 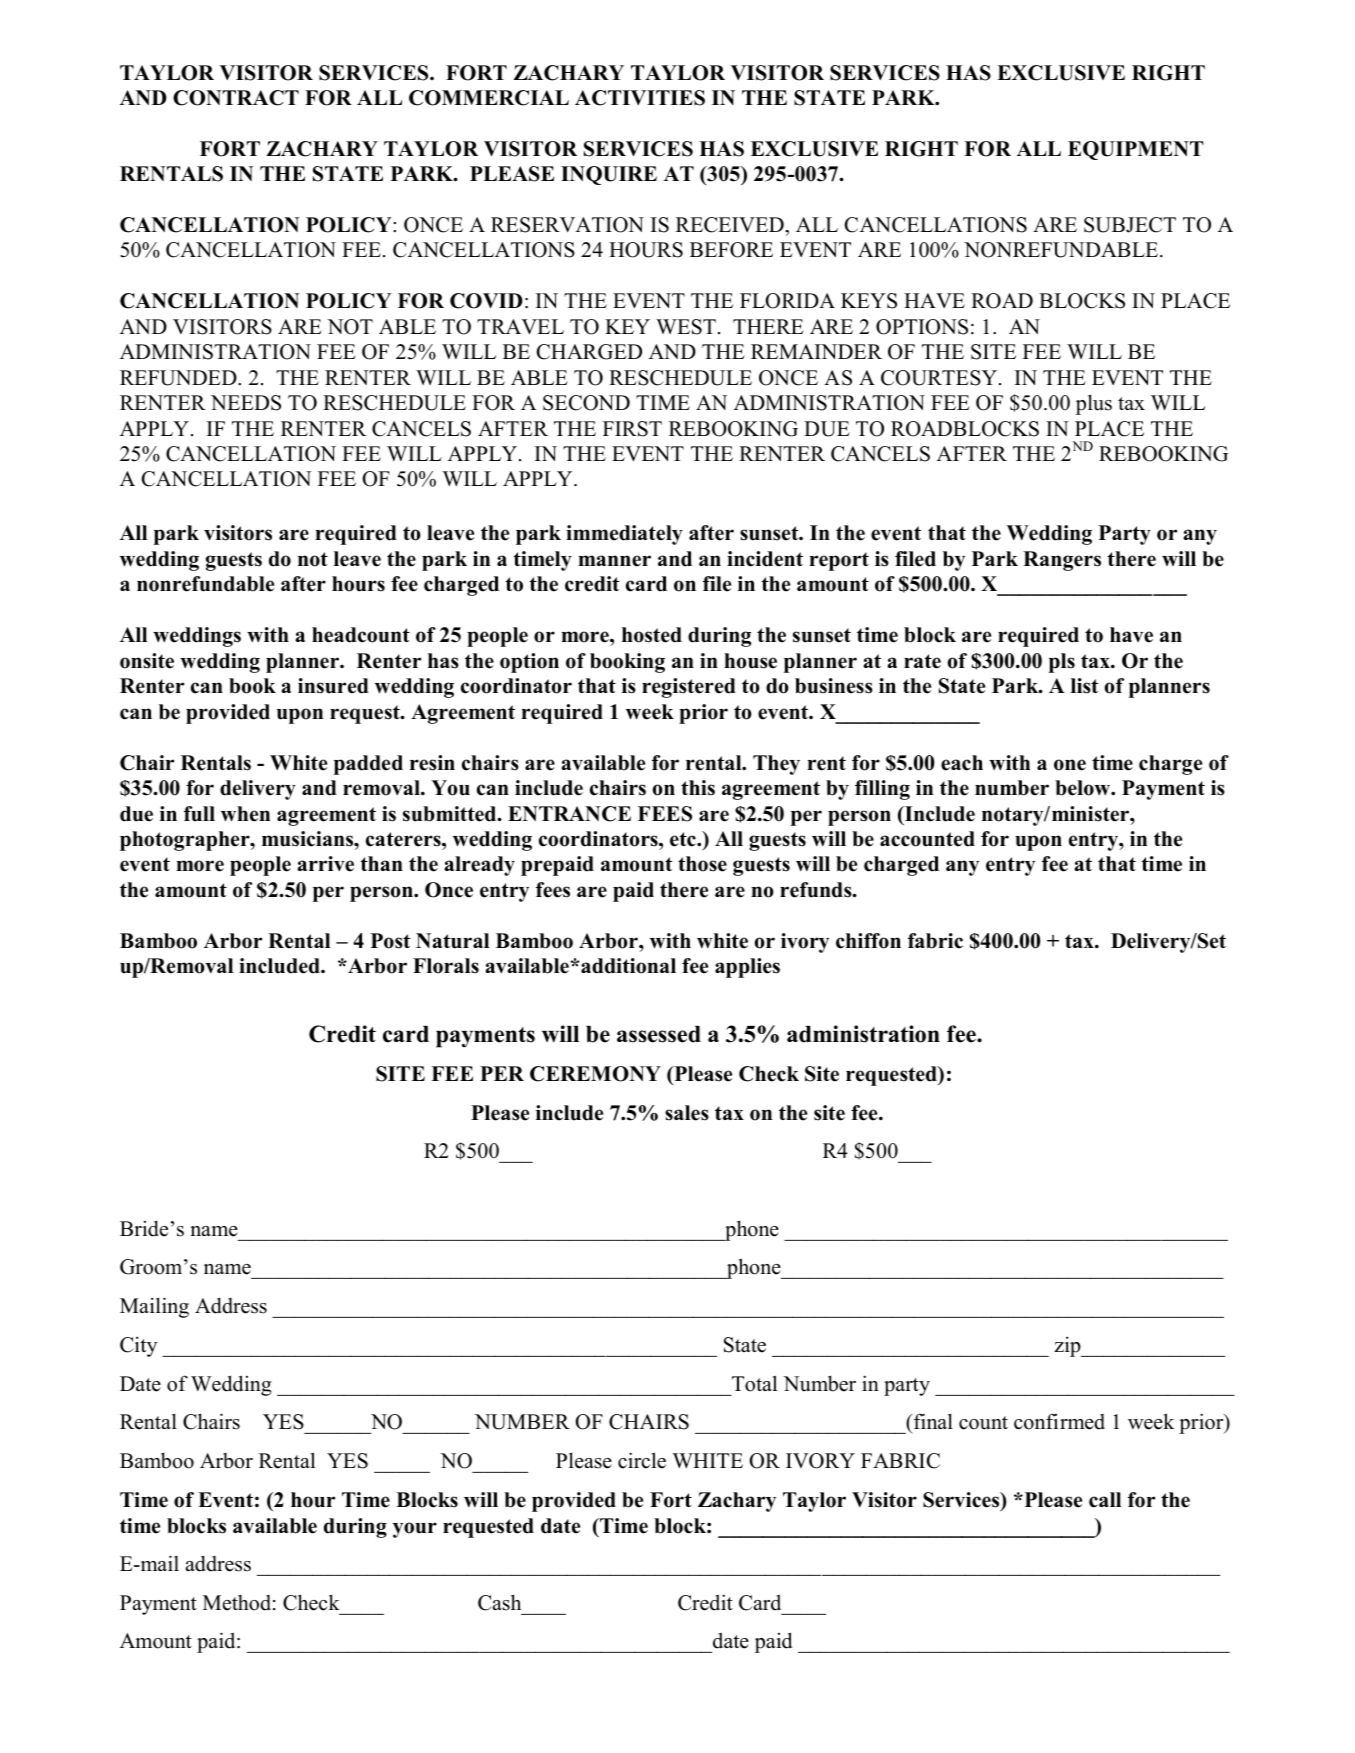 I want to click on insured, so click(x=333, y=686).
